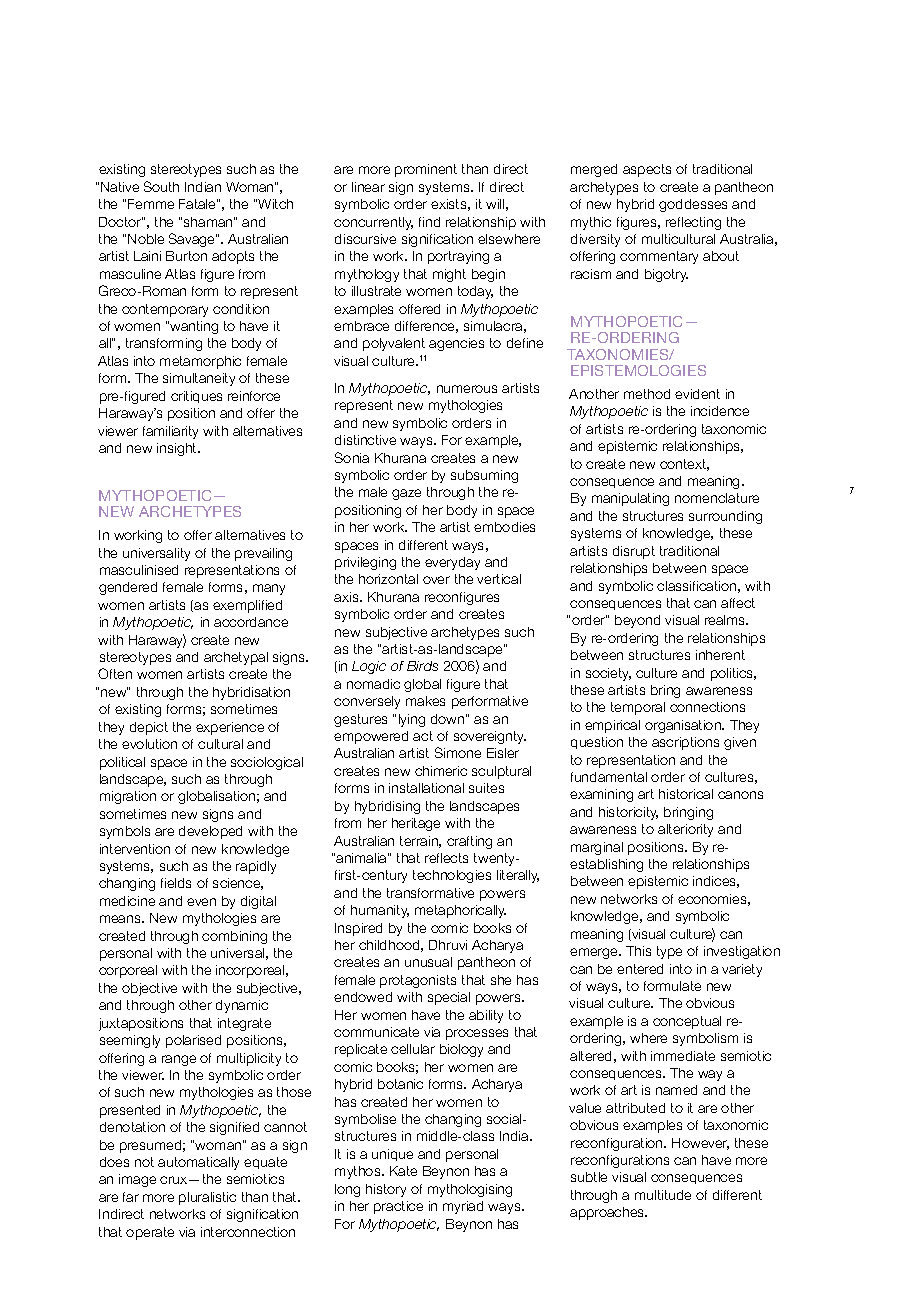 This document has height=1316, width=921. I want to click on fields, so click(176, 883).
